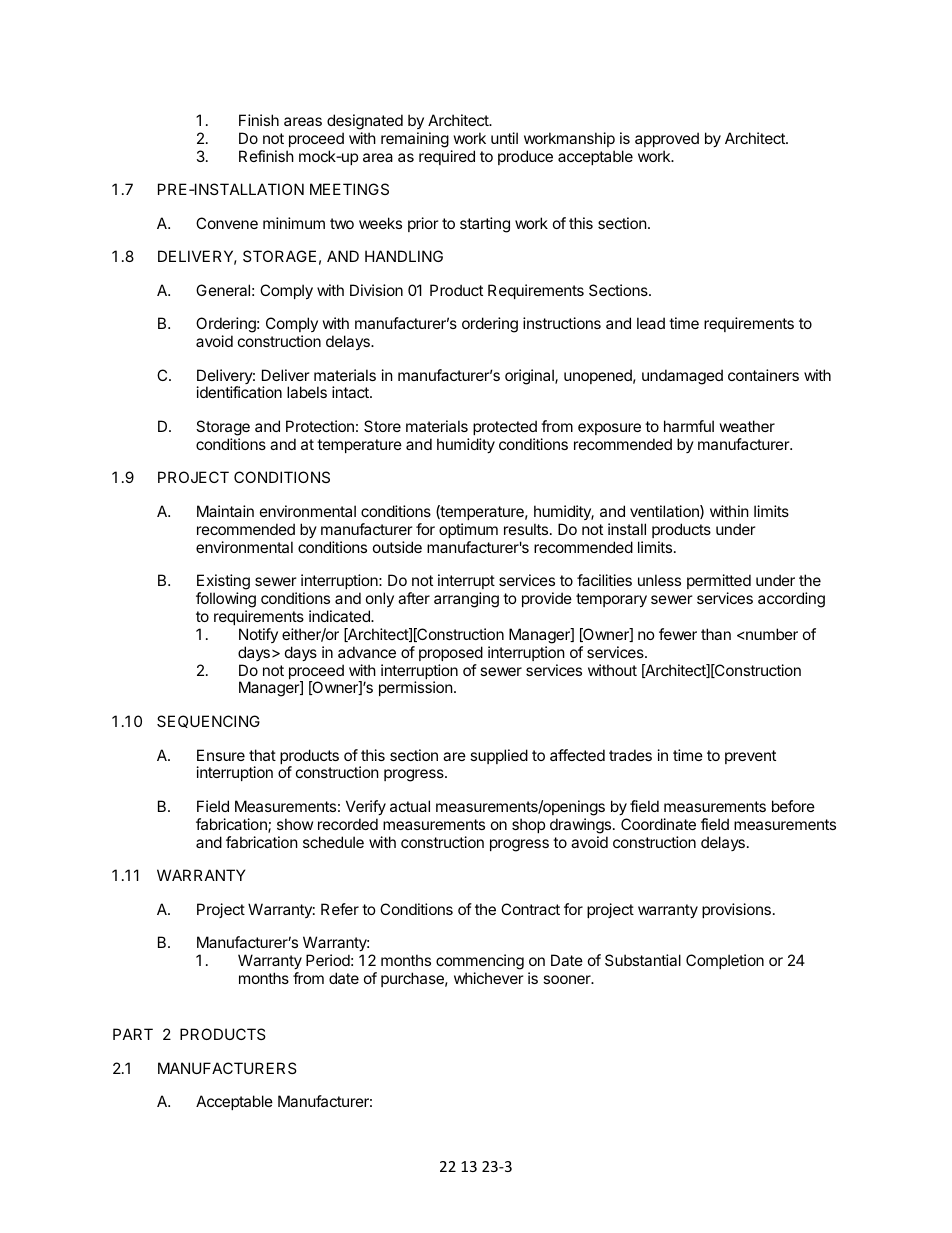  I want to click on Completion, so click(725, 961).
